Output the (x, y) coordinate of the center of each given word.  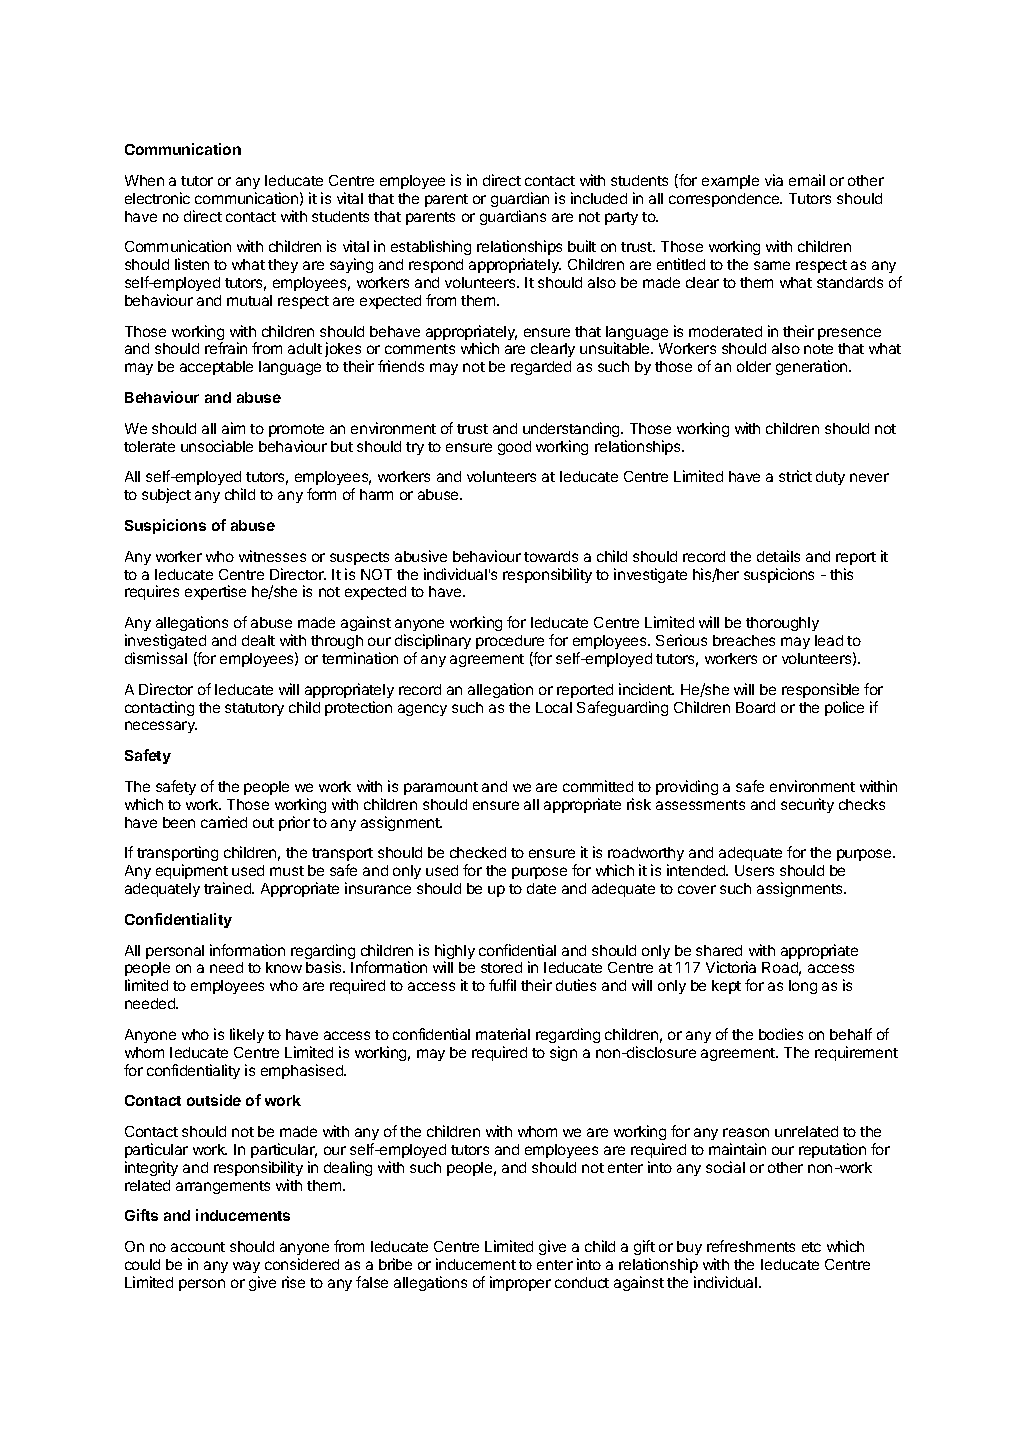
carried (224, 822)
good (514, 448)
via (774, 180)
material (503, 1034)
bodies (781, 1034)
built (582, 246)
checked (478, 852)
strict (795, 476)
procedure (510, 642)
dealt (258, 640)
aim (233, 428)
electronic (157, 198)
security (807, 805)
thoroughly (782, 624)
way (246, 1267)
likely (247, 1035)
